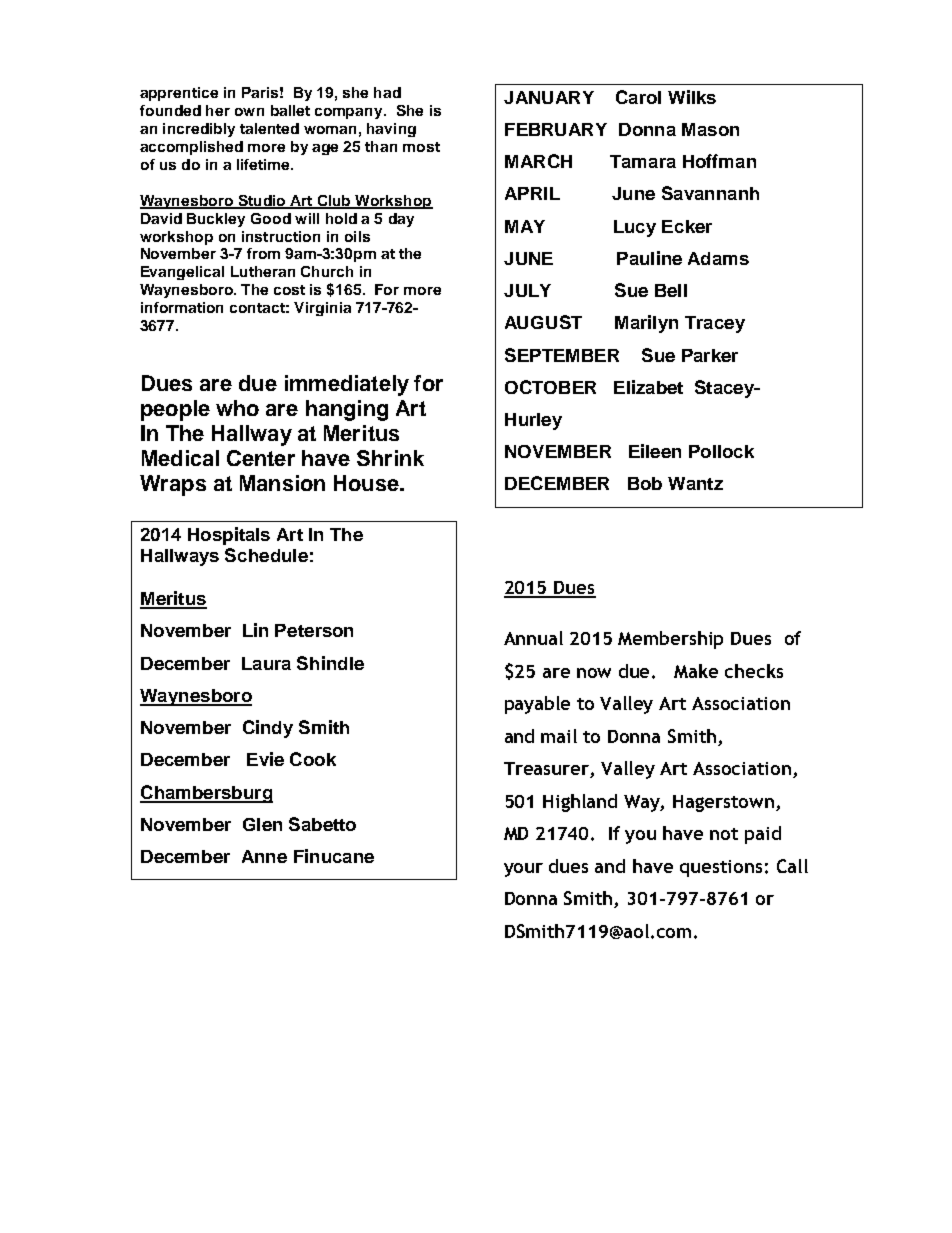  Describe the element at coordinates (264, 856) in the image. I see `Anne` at that location.
